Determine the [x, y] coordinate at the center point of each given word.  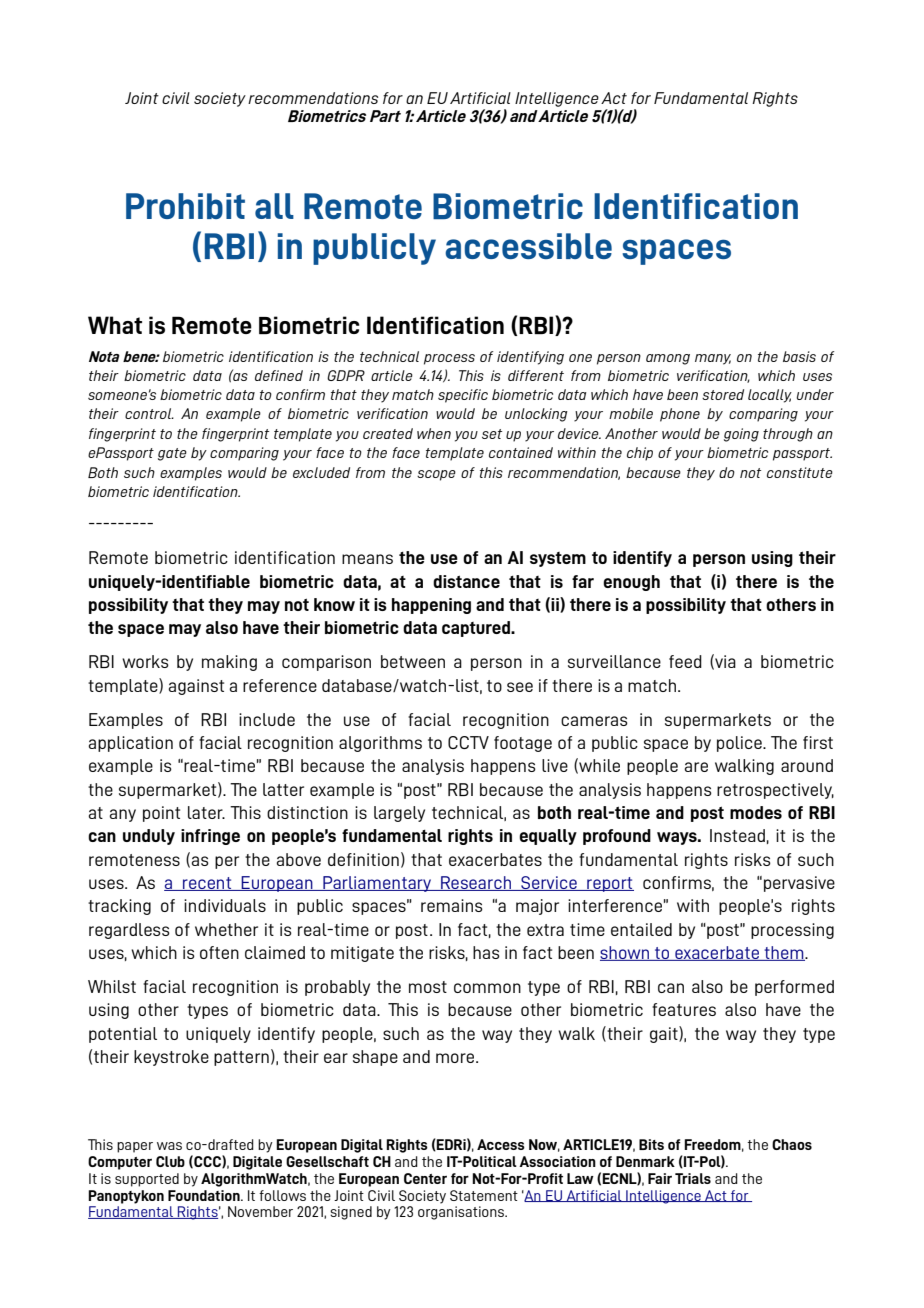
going [741, 435]
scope [436, 475]
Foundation [205, 1195]
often [219, 952]
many [713, 359]
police [740, 744]
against [196, 687]
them [784, 953]
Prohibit [185, 206]
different [536, 375]
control [149, 413]
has [486, 952]
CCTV [468, 742]
